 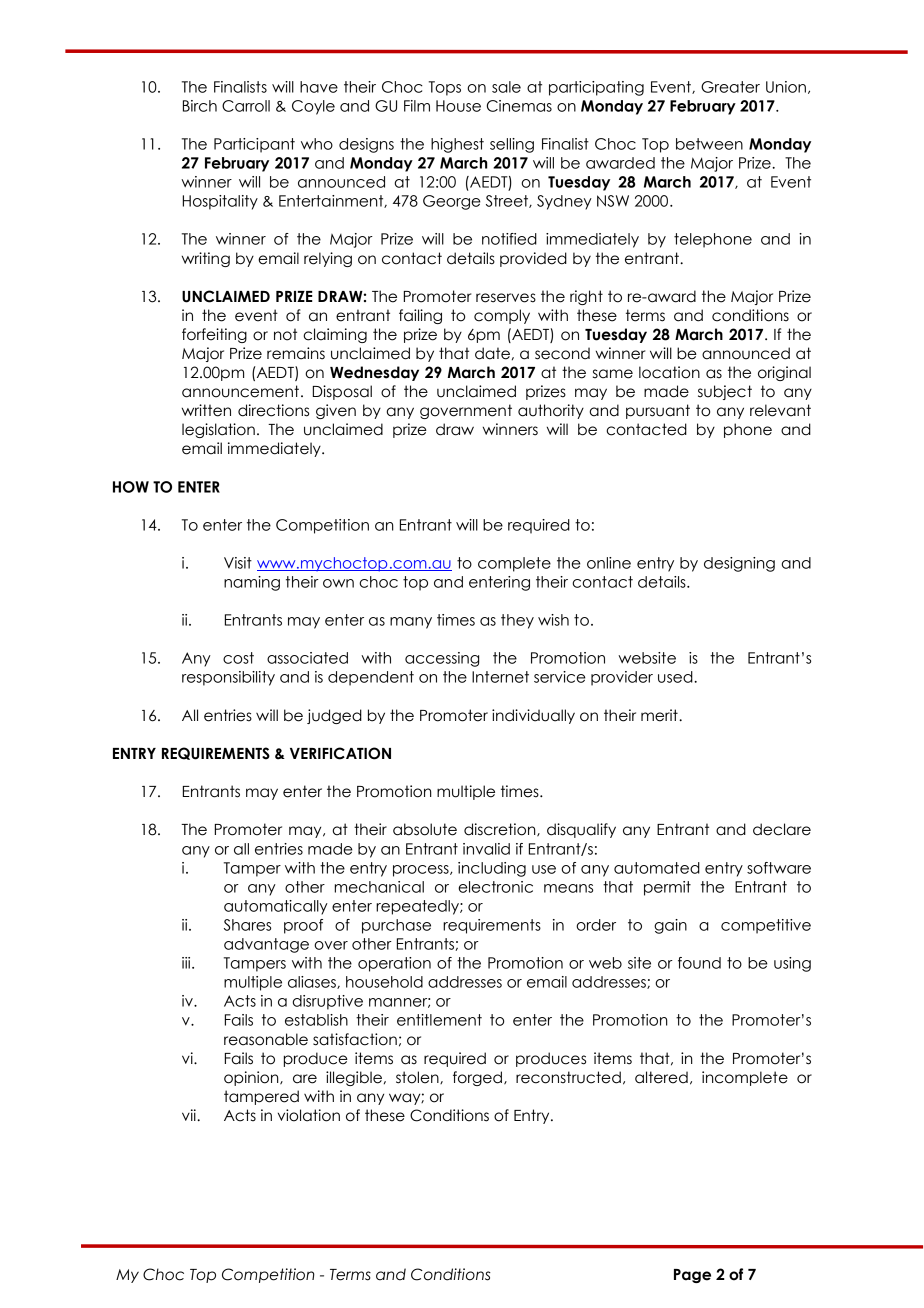 What do you see at coordinates (442, 659) in the screenshot?
I see `accessing` at bounding box center [442, 659].
